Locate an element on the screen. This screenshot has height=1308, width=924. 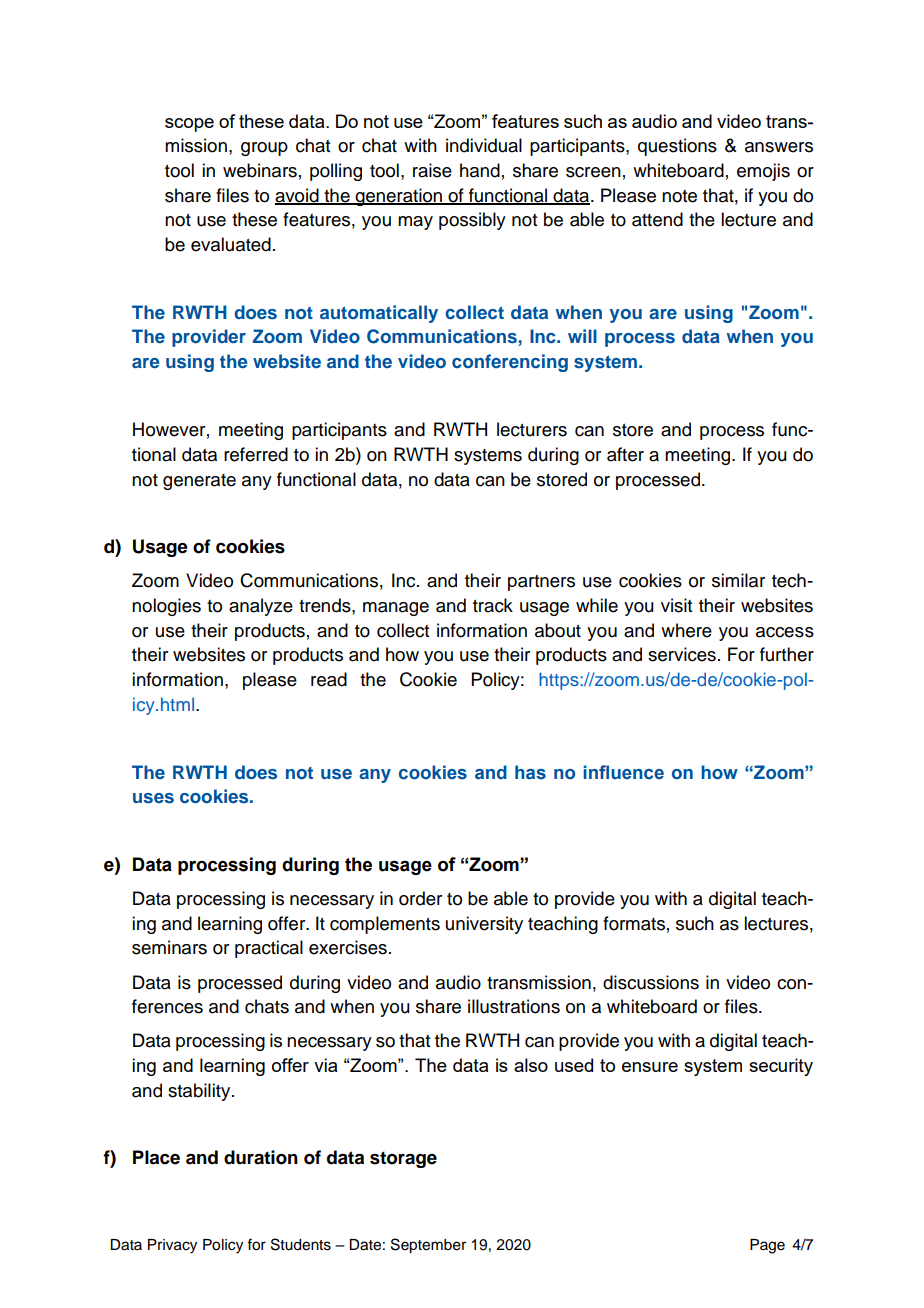
partners is located at coordinates (541, 583).
